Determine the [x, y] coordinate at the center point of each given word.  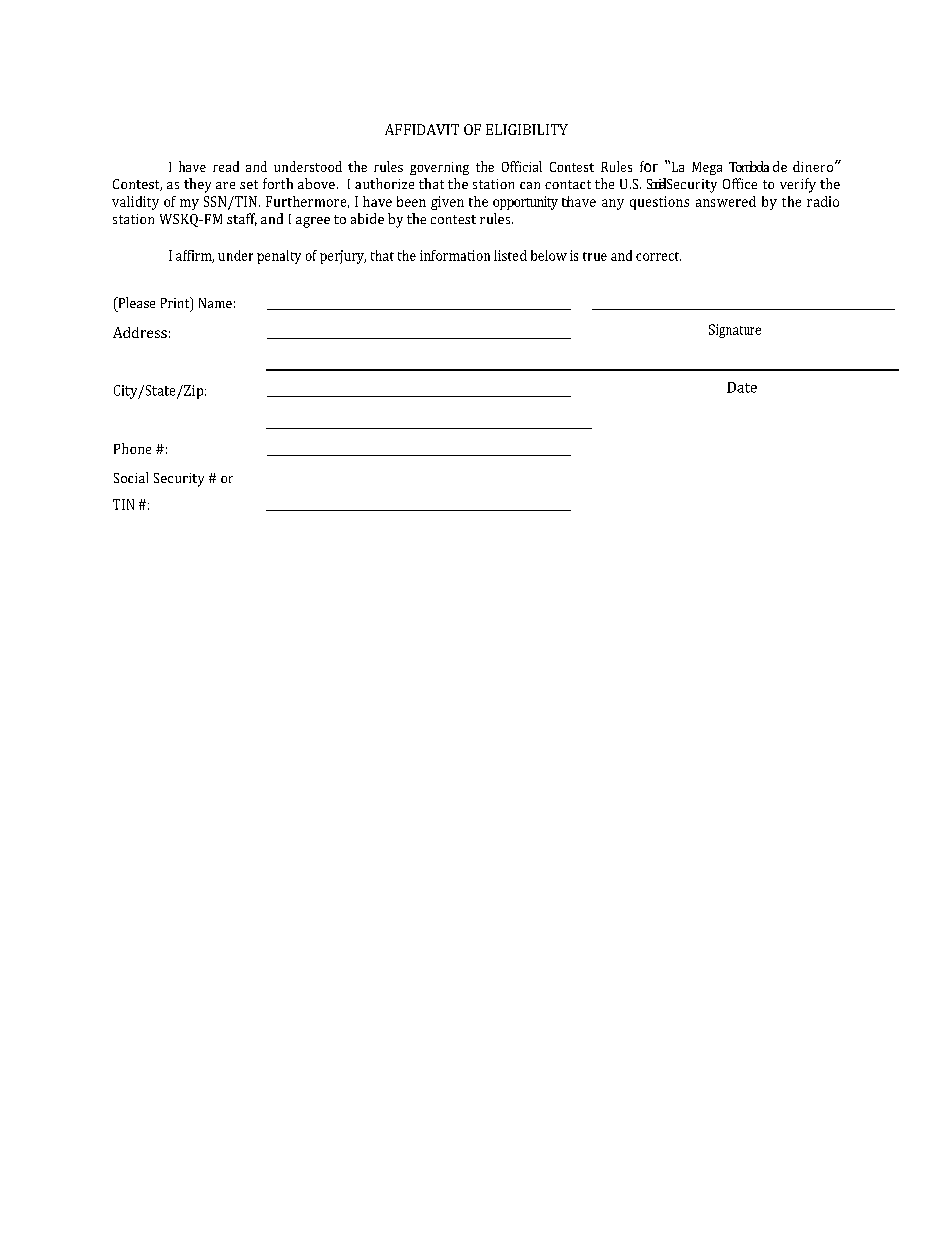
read [226, 166]
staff [242, 219]
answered [726, 201]
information [455, 255]
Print [176, 304]
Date [742, 387]
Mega [707, 168]
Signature [735, 331]
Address [140, 332]
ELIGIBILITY [527, 129]
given [447, 203]
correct [658, 256]
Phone [132, 448]
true [595, 256]
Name [215, 303]
